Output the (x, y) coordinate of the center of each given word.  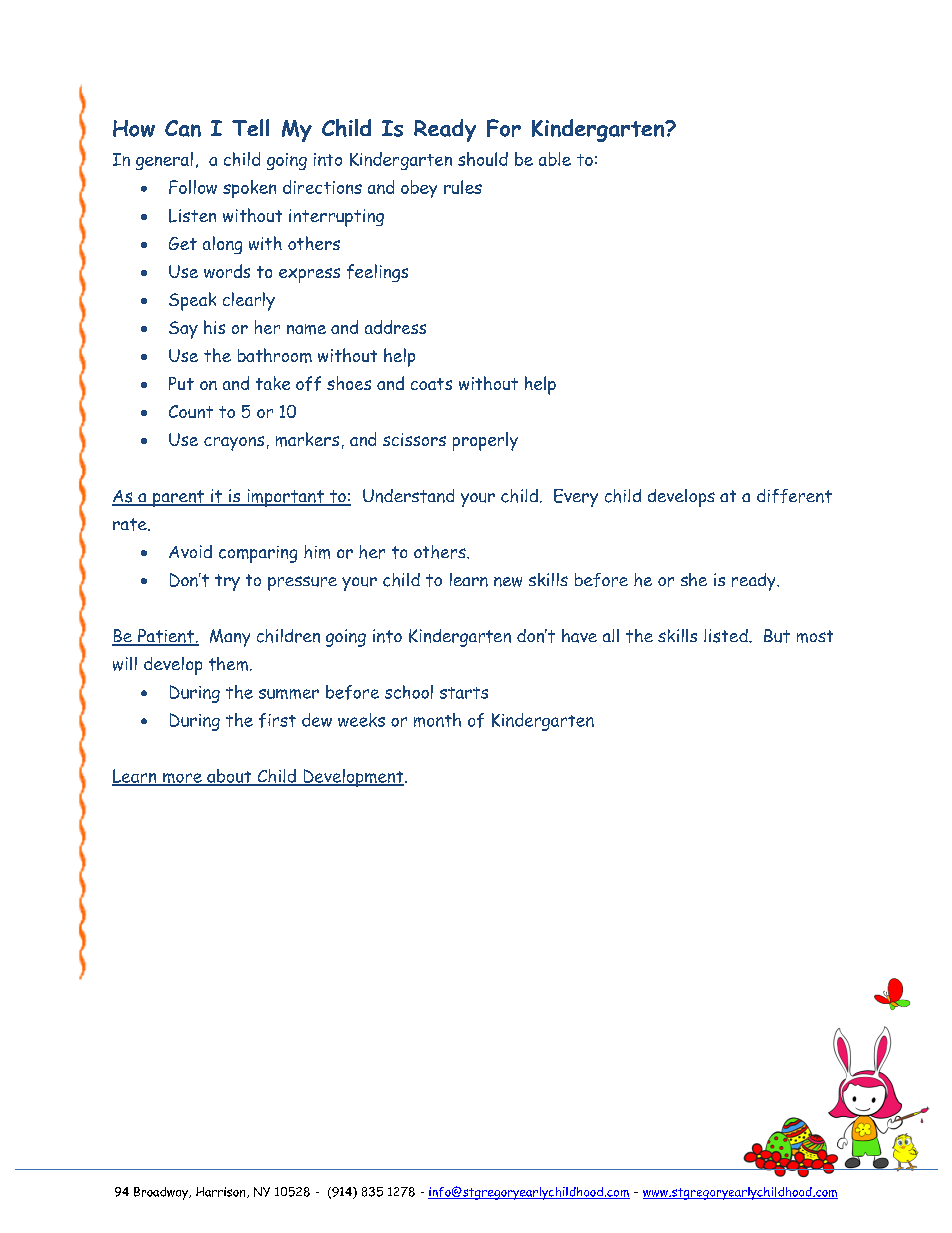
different (794, 496)
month (437, 720)
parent (178, 498)
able (555, 159)
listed (727, 636)
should (483, 159)
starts (464, 693)
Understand (408, 496)
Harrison (222, 1192)
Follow (193, 187)
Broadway (162, 1193)
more (182, 779)
